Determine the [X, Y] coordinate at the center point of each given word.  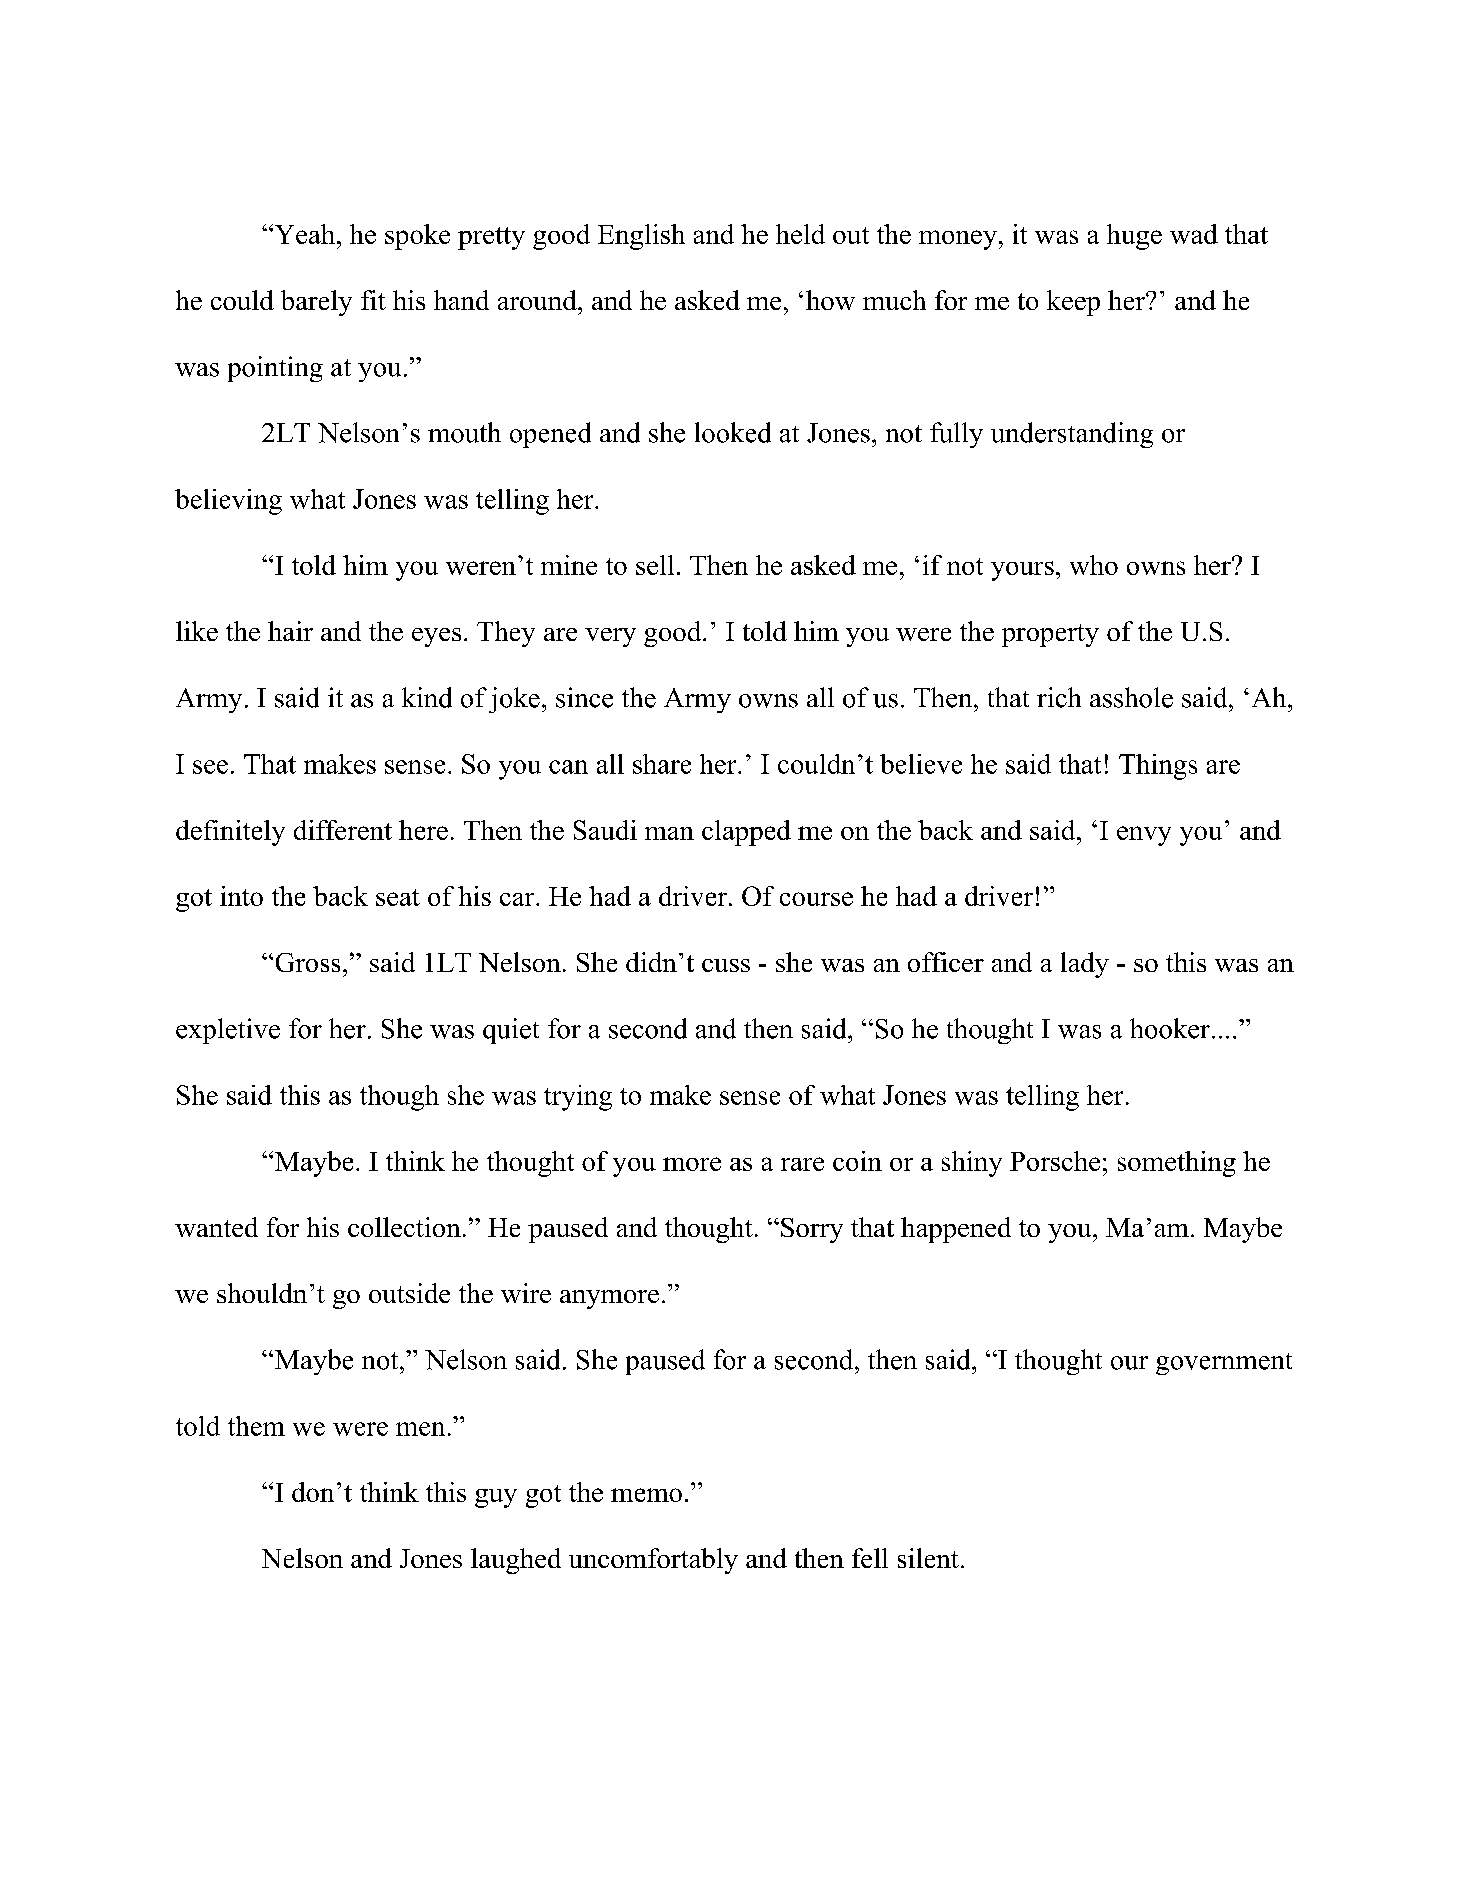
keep [1073, 303]
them [256, 1426]
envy [1144, 836]
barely [316, 303]
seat [398, 897]
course [816, 899]
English [641, 237]
